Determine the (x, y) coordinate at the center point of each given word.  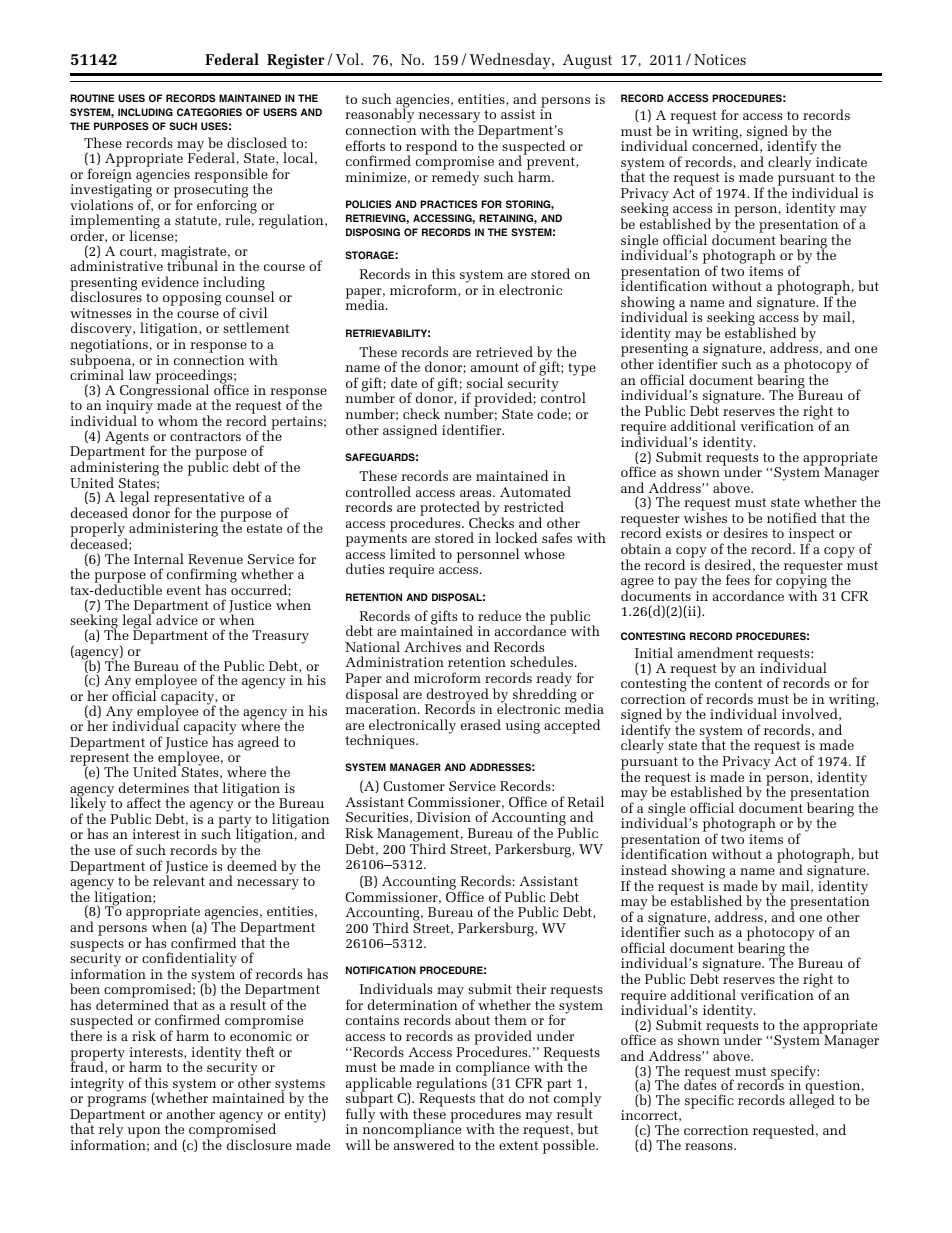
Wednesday (511, 61)
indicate (841, 161)
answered (424, 1144)
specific (709, 1101)
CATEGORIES (209, 112)
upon (143, 1134)
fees (738, 579)
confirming (202, 577)
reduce (499, 615)
